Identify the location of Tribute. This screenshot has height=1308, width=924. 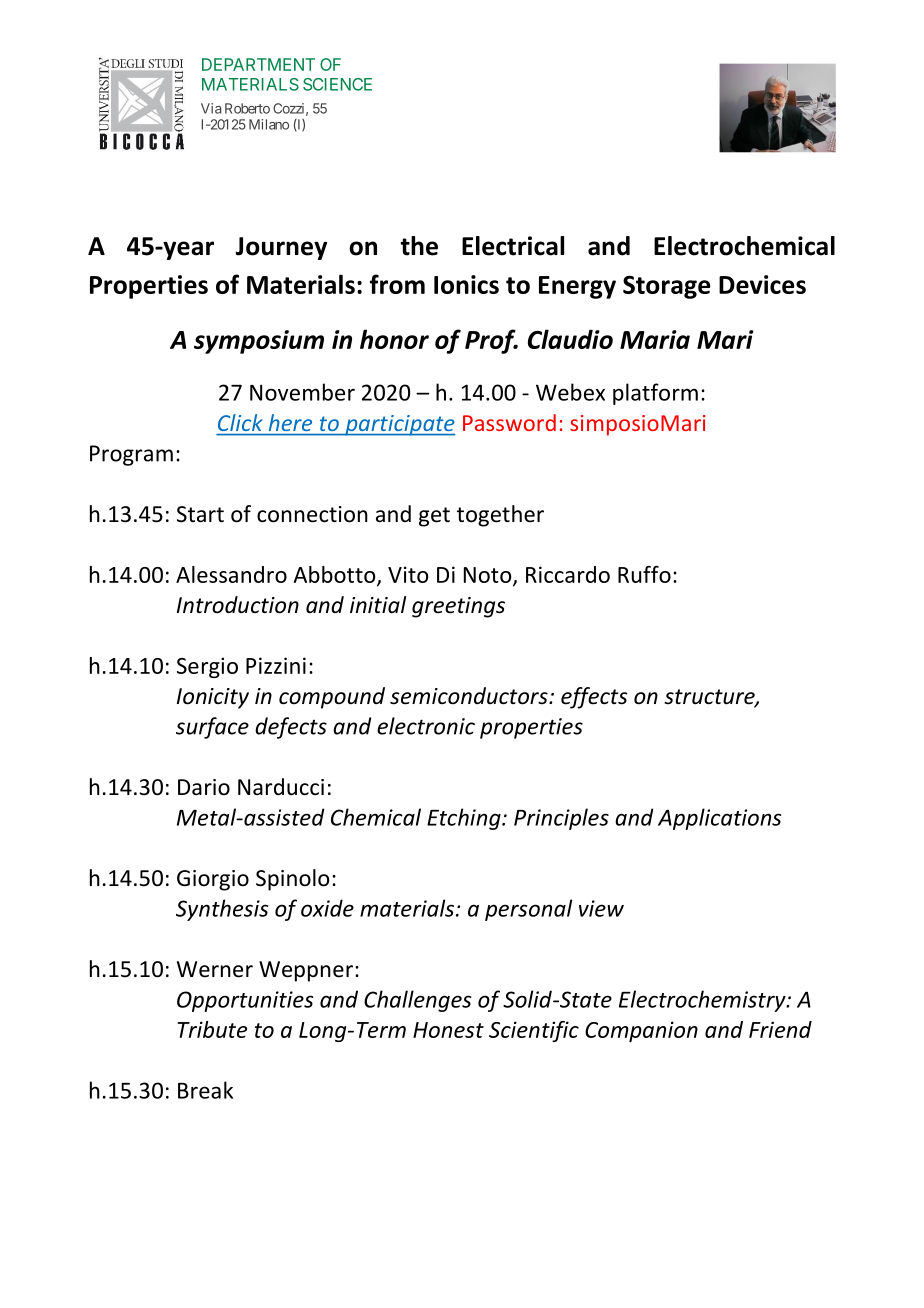
(212, 1029).
